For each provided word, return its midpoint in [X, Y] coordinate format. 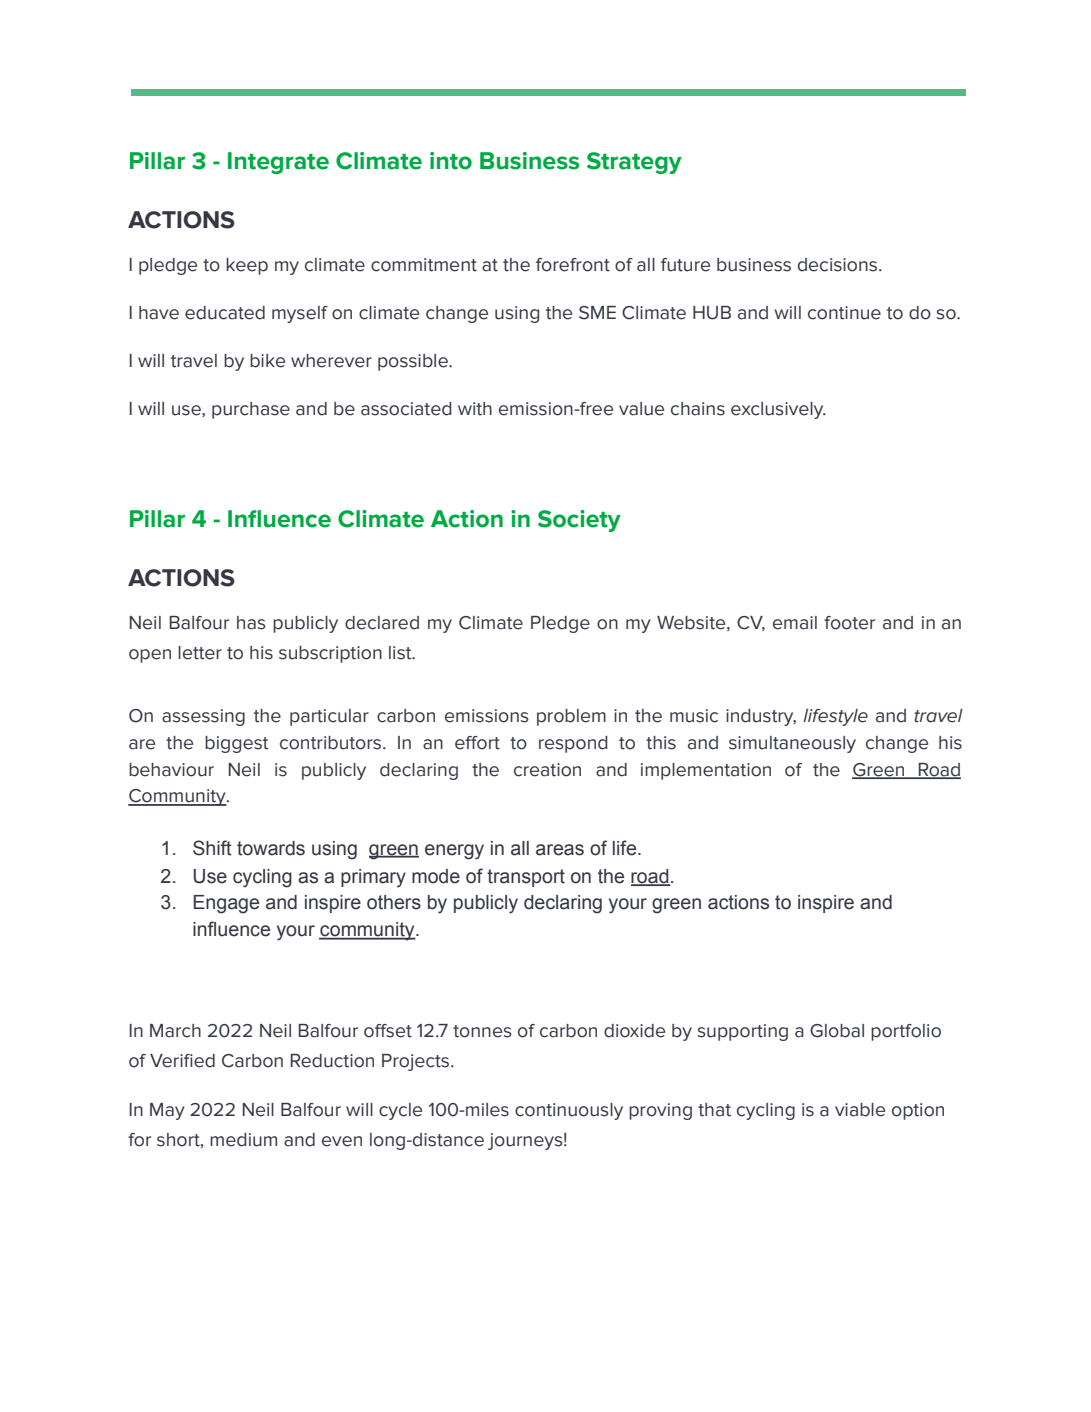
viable [860, 1110]
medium [243, 1140]
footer [849, 623]
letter [200, 653]
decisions [839, 265]
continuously [569, 1111]
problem [571, 717]
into [451, 161]
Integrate [278, 163]
